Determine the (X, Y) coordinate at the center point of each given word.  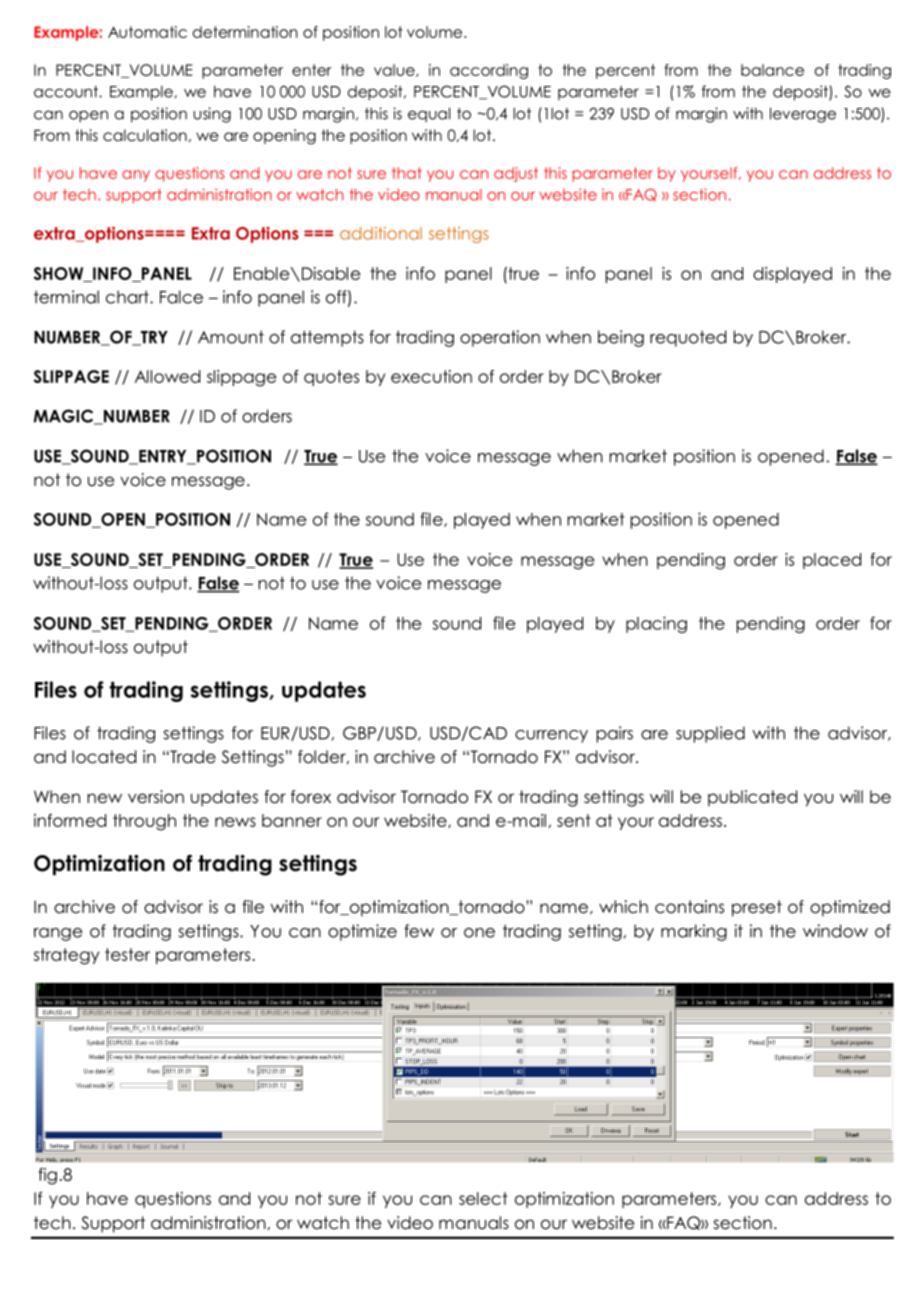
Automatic (147, 32)
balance (772, 70)
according (489, 71)
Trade (192, 757)
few (419, 931)
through (144, 822)
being (621, 338)
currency (551, 736)
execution (431, 376)
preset (757, 908)
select (483, 1198)
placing (656, 624)
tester (127, 954)
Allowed (167, 376)
